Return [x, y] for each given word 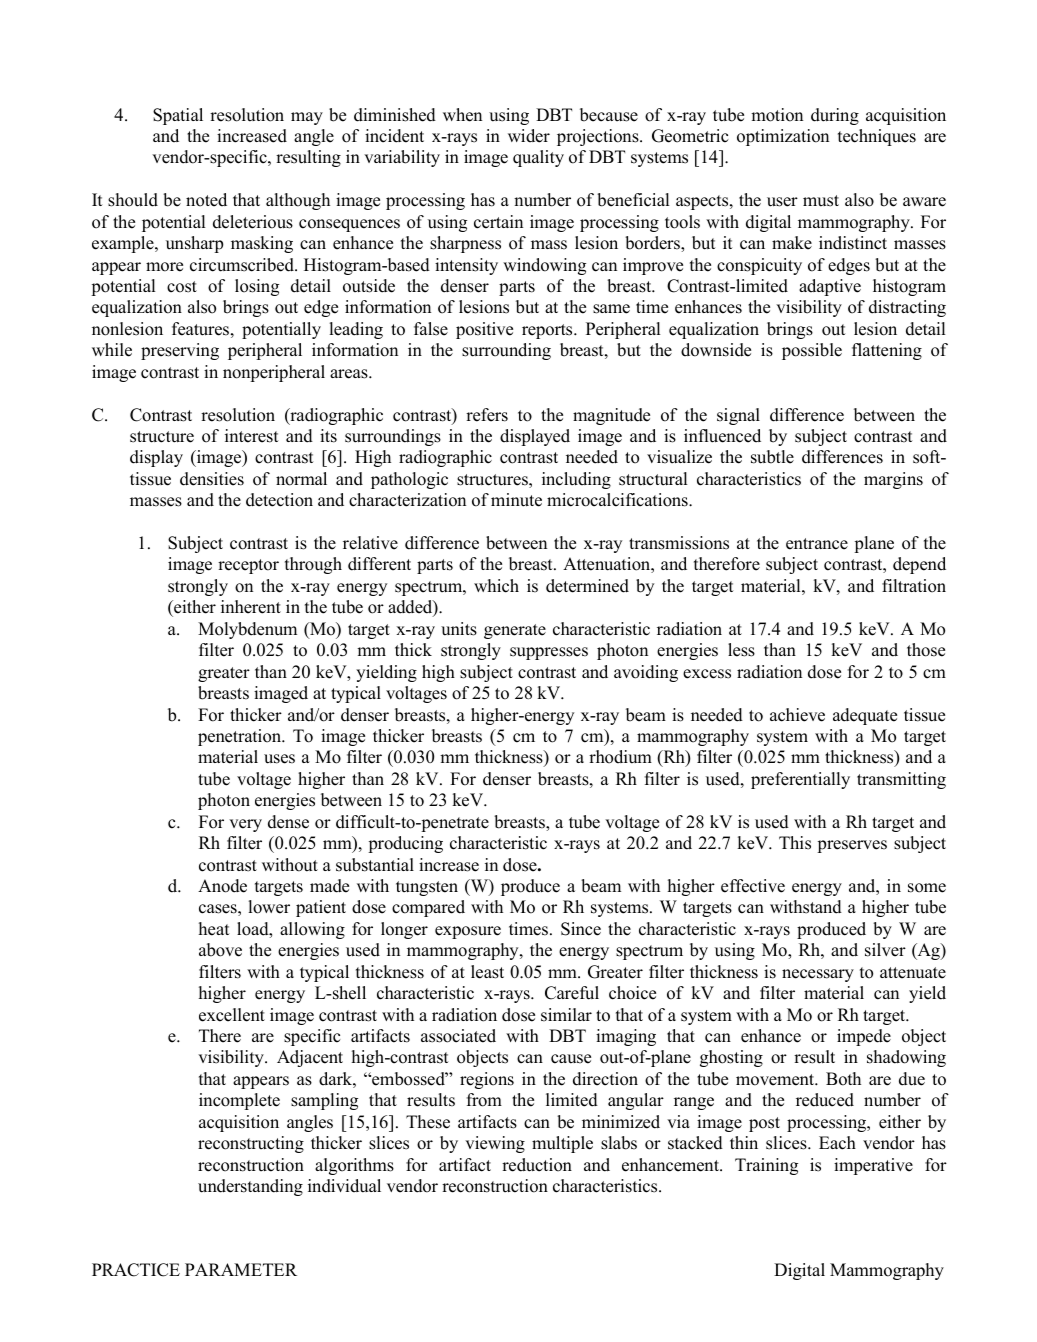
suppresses [549, 653]
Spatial [178, 116]
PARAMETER [241, 1269]
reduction [537, 1165]
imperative [873, 1166]
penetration [241, 737]
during [835, 116]
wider [529, 136]
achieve [797, 715]
